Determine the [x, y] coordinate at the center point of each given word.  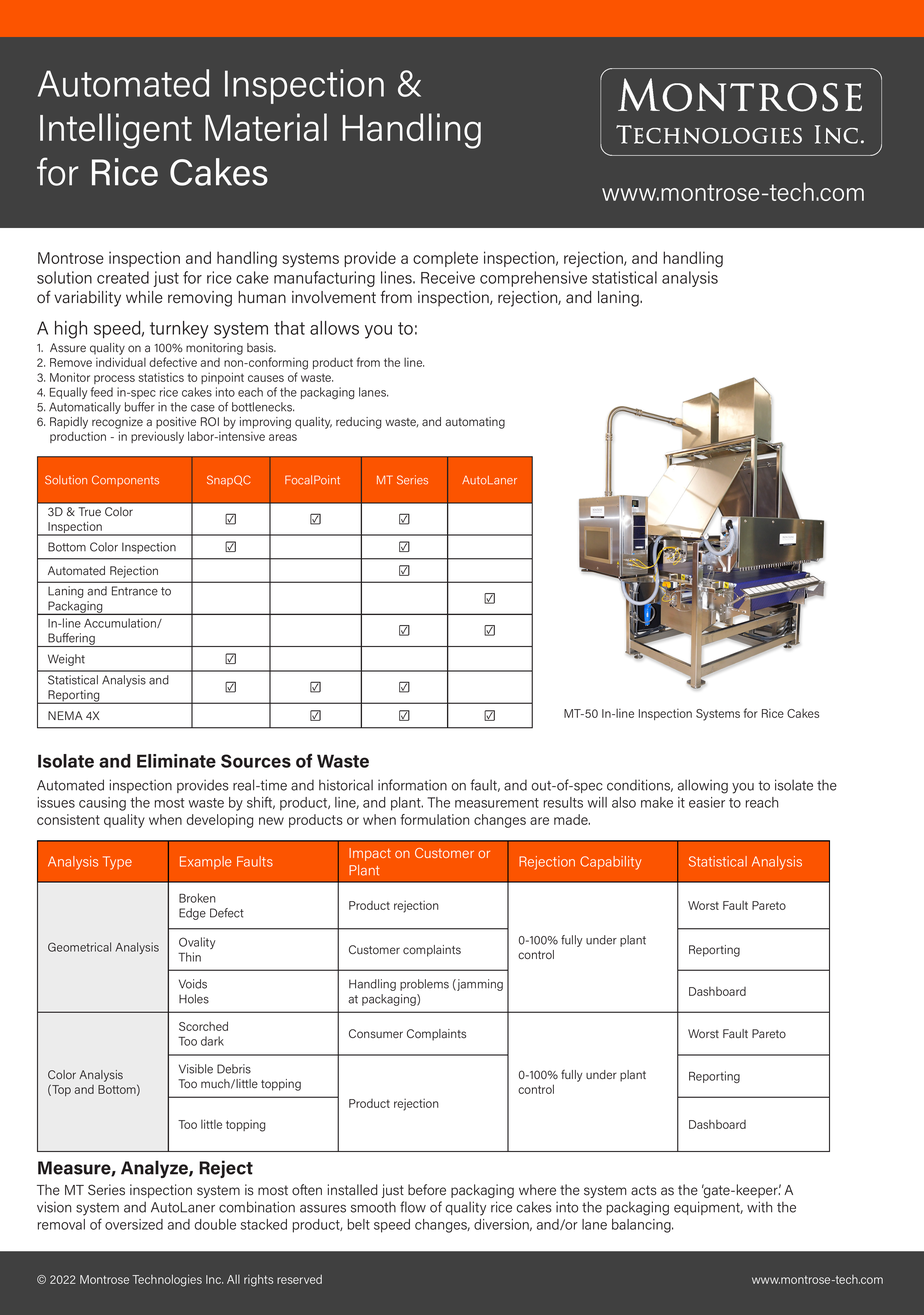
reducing [359, 423]
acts [644, 1190]
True [89, 512]
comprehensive [533, 279]
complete [445, 259]
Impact [370, 854]
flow [413, 1207]
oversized [134, 1224]
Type [117, 863]
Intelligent [116, 131]
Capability [611, 863]
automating [475, 423]
